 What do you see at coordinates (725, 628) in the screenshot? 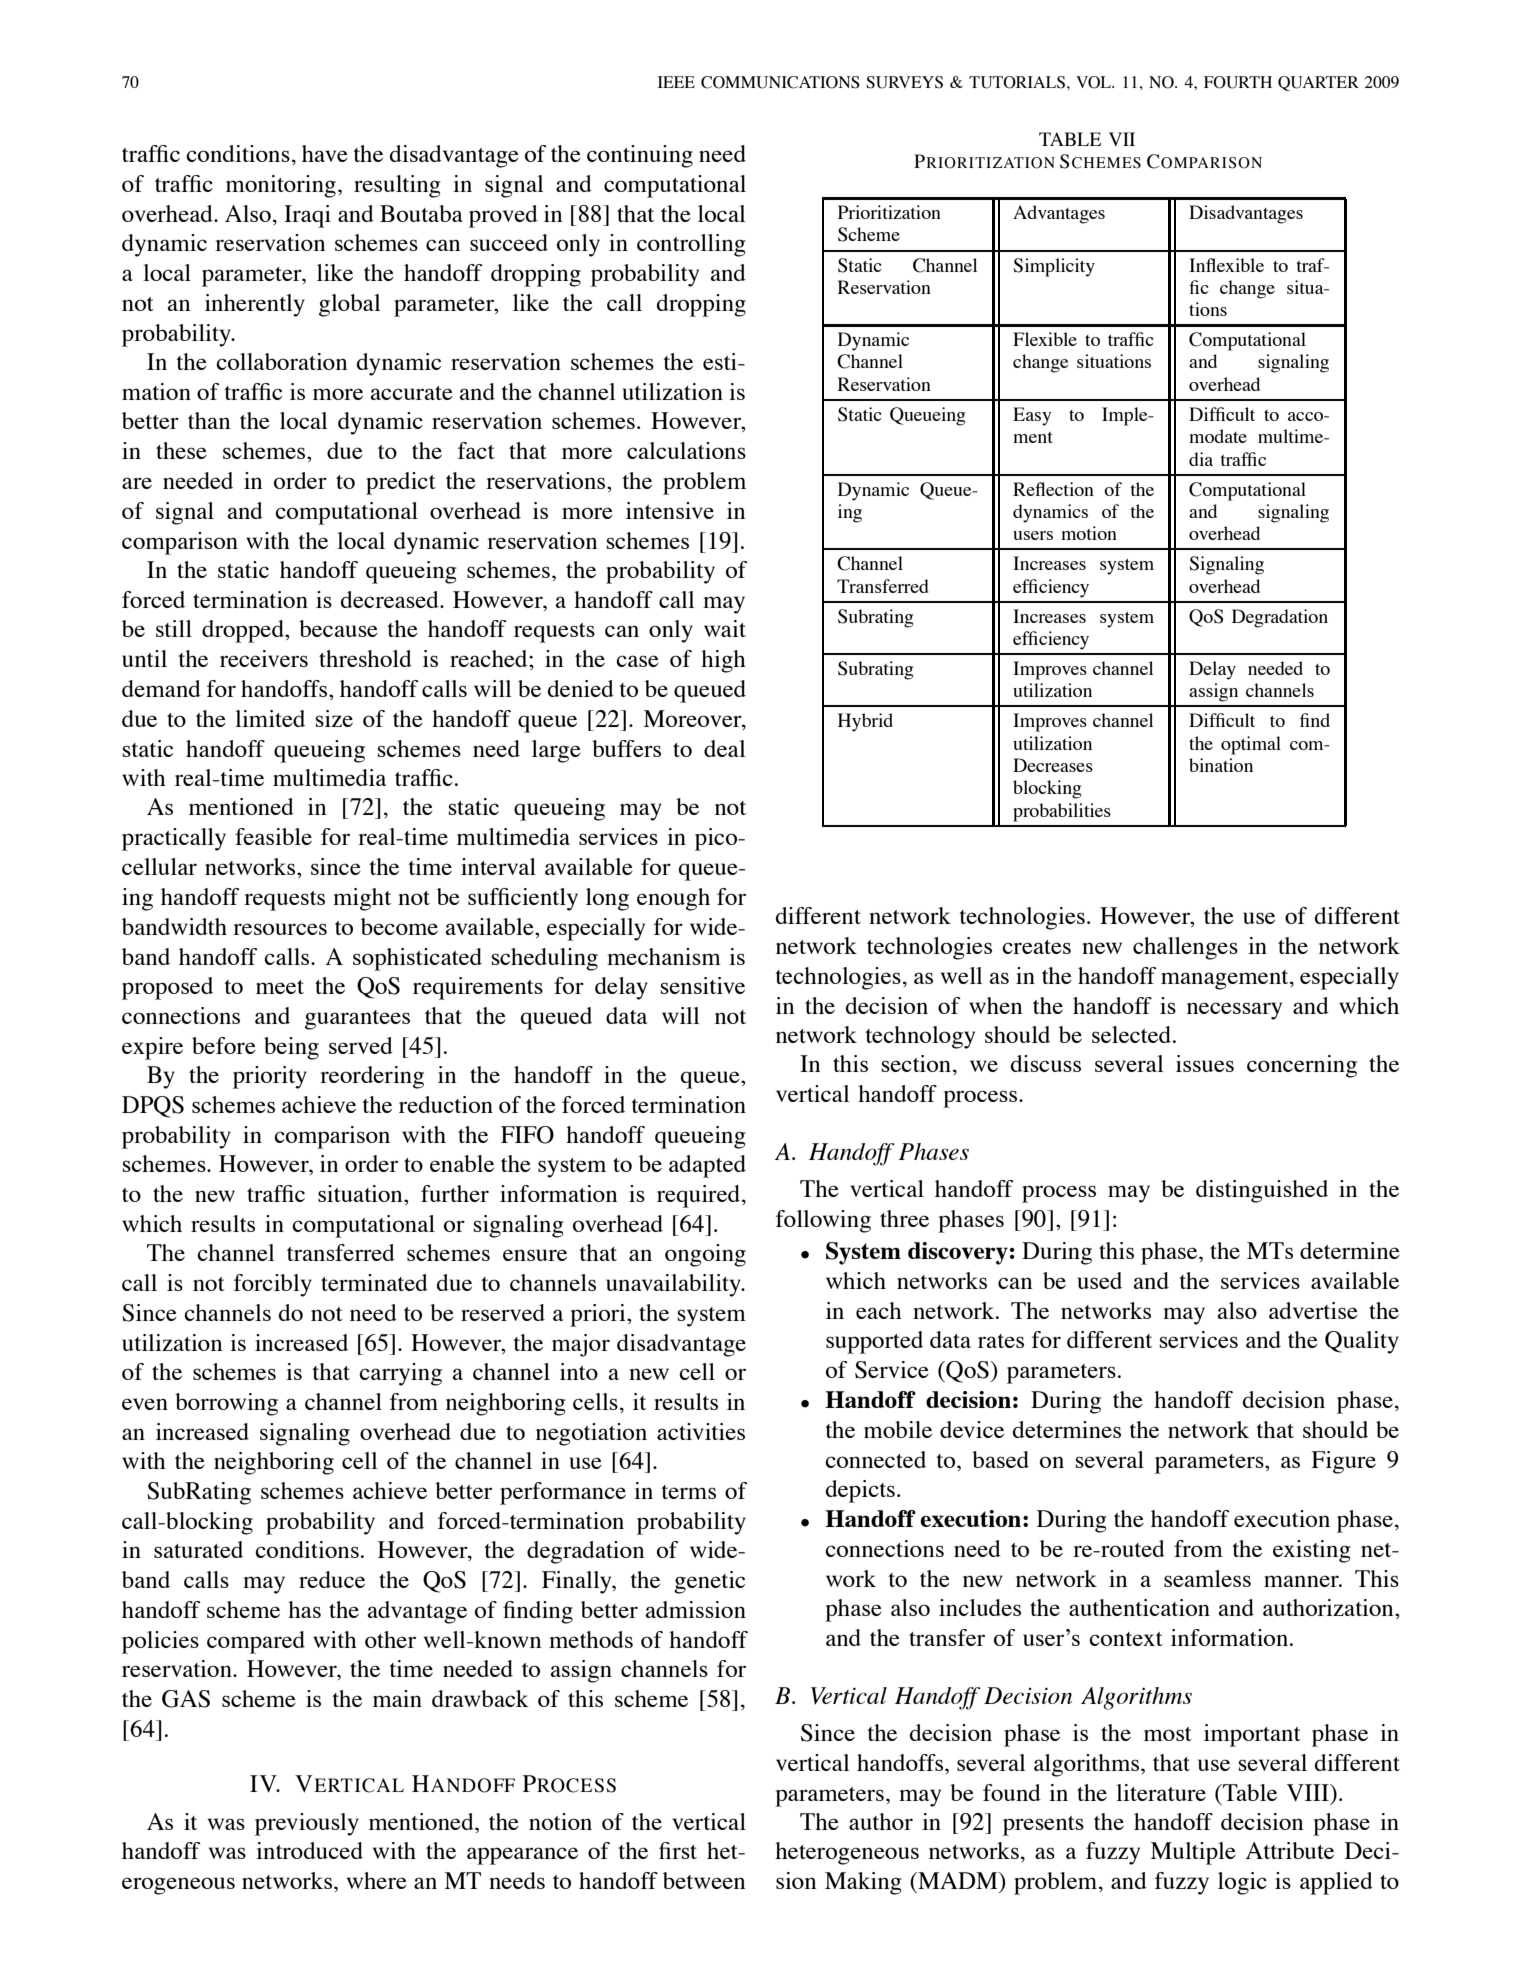
I see `wait` at bounding box center [725, 628].
